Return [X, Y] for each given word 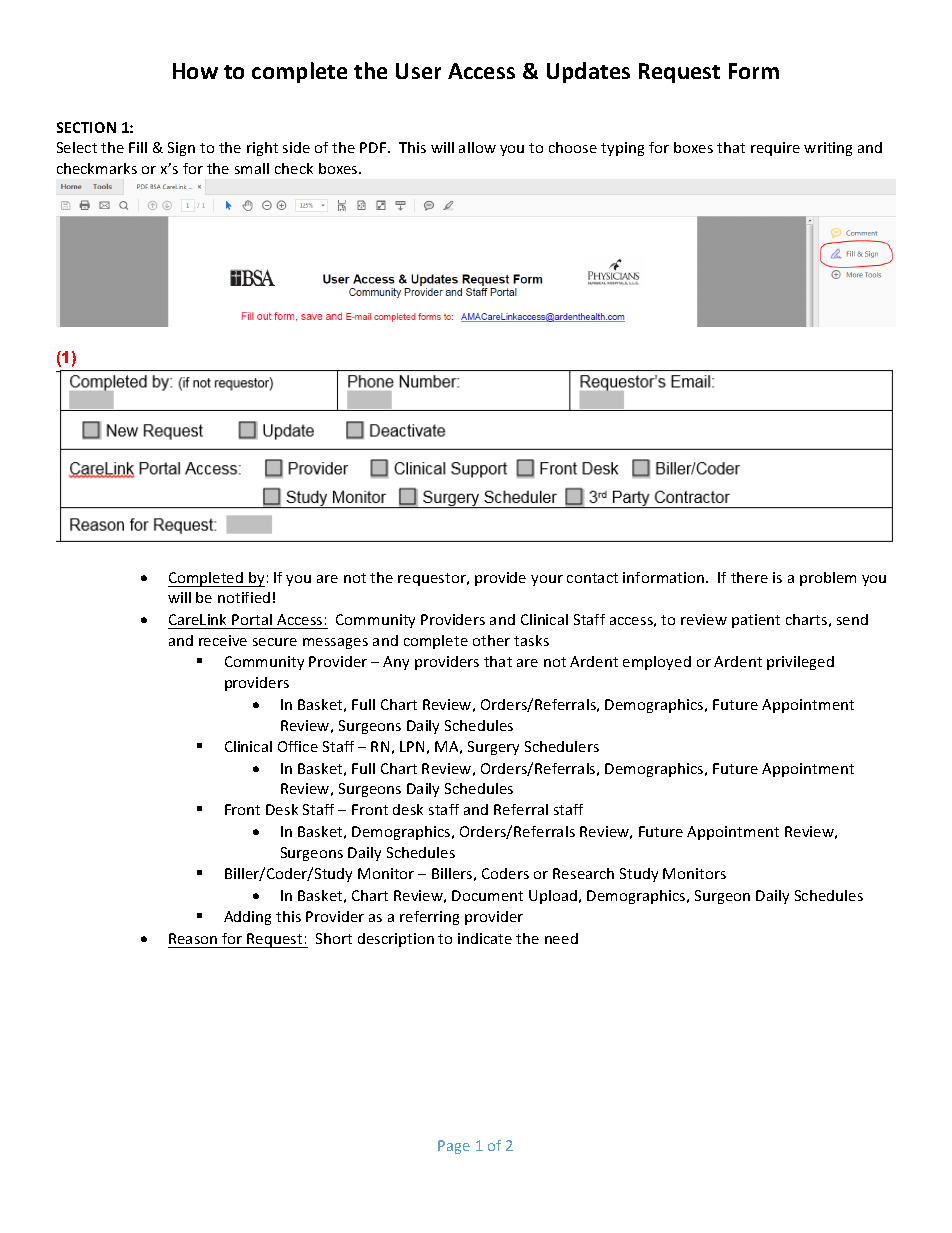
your [547, 580]
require [775, 149]
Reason [193, 938]
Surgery [493, 748]
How [195, 71]
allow [477, 147]
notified [244, 597]
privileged [800, 663]
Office [298, 746]
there [749, 577]
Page [454, 1147]
